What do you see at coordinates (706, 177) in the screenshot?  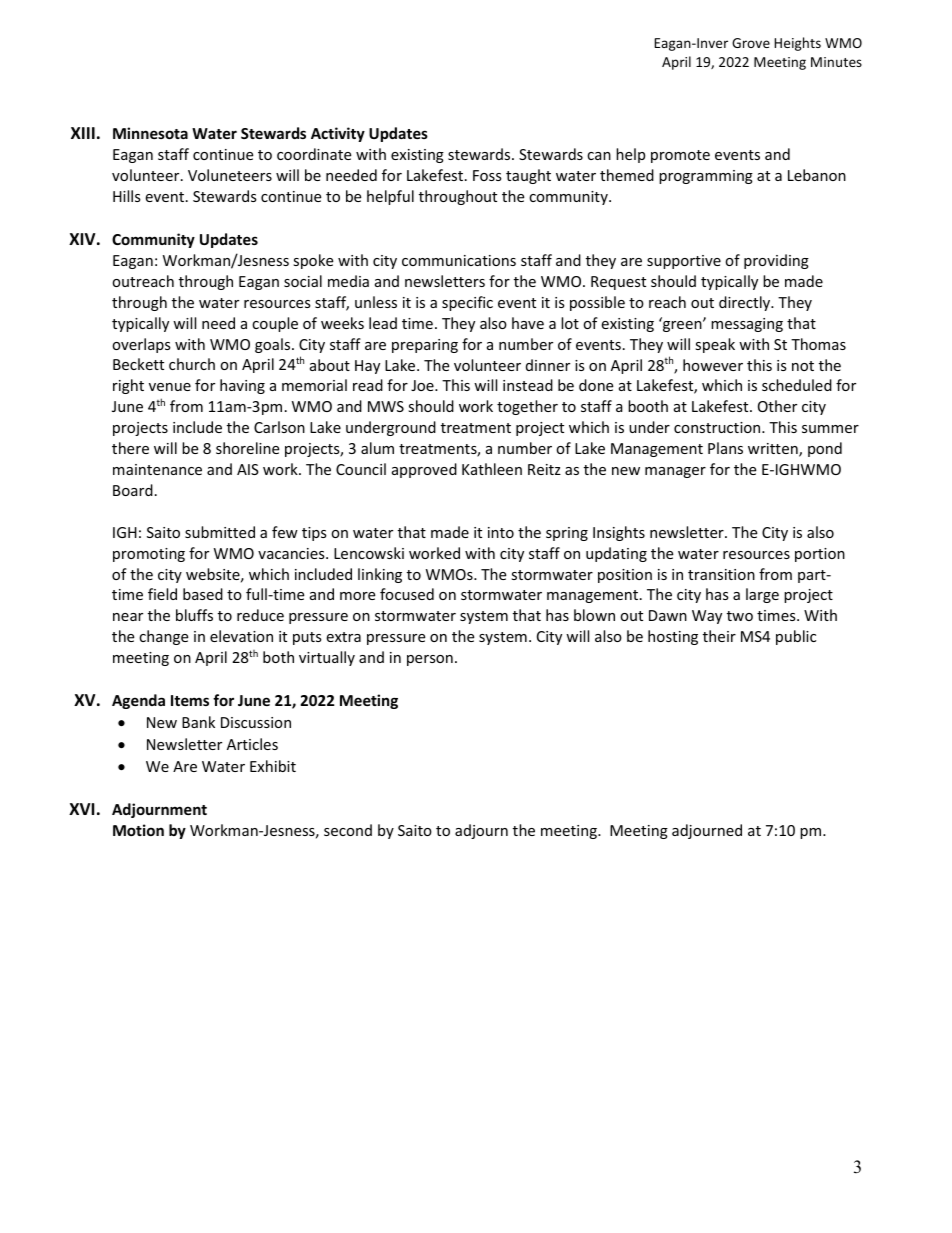 I see `programming` at bounding box center [706, 177].
